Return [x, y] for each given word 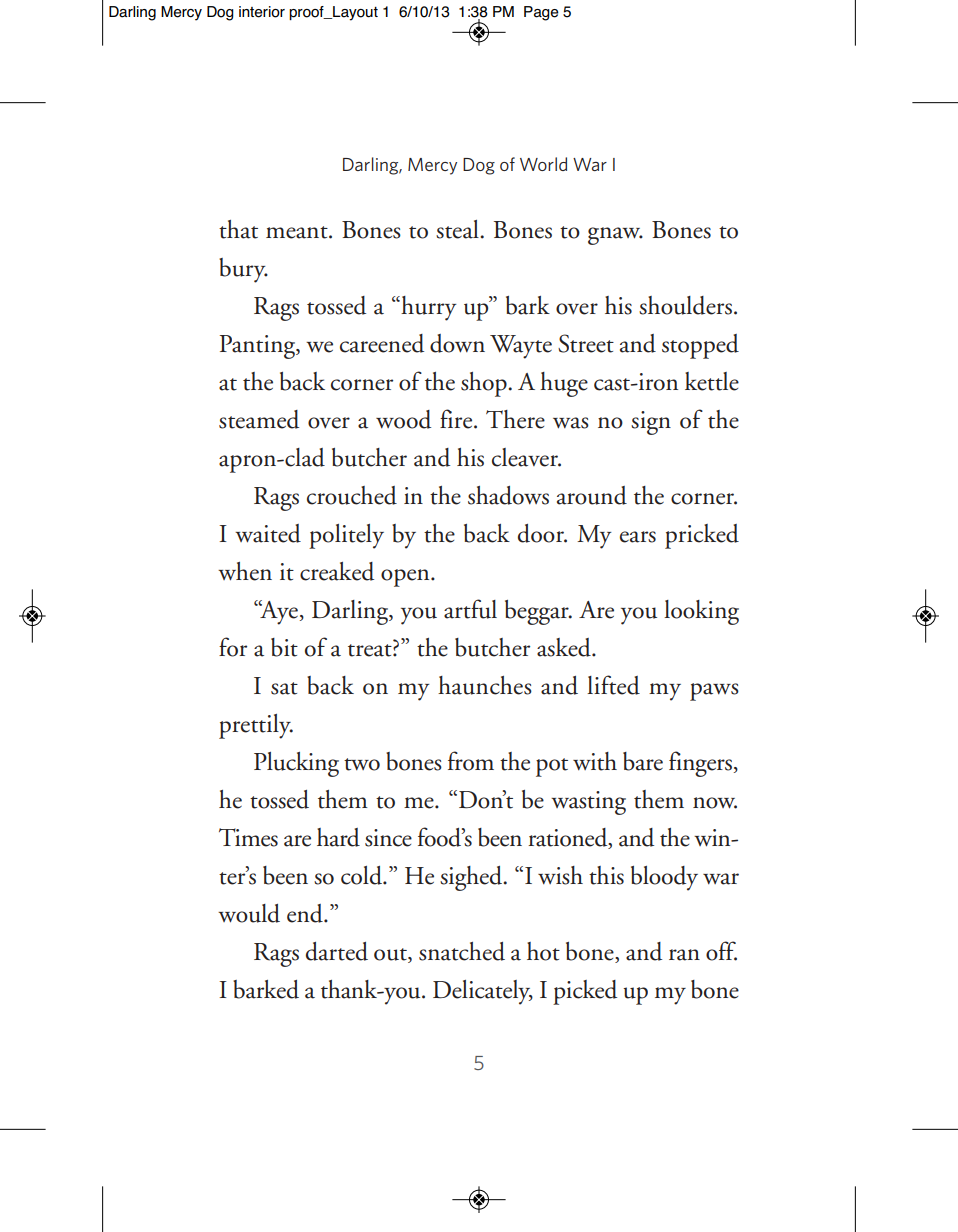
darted [337, 951]
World [543, 164]
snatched [462, 951]
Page [541, 13]
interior [262, 12]
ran [684, 955]
